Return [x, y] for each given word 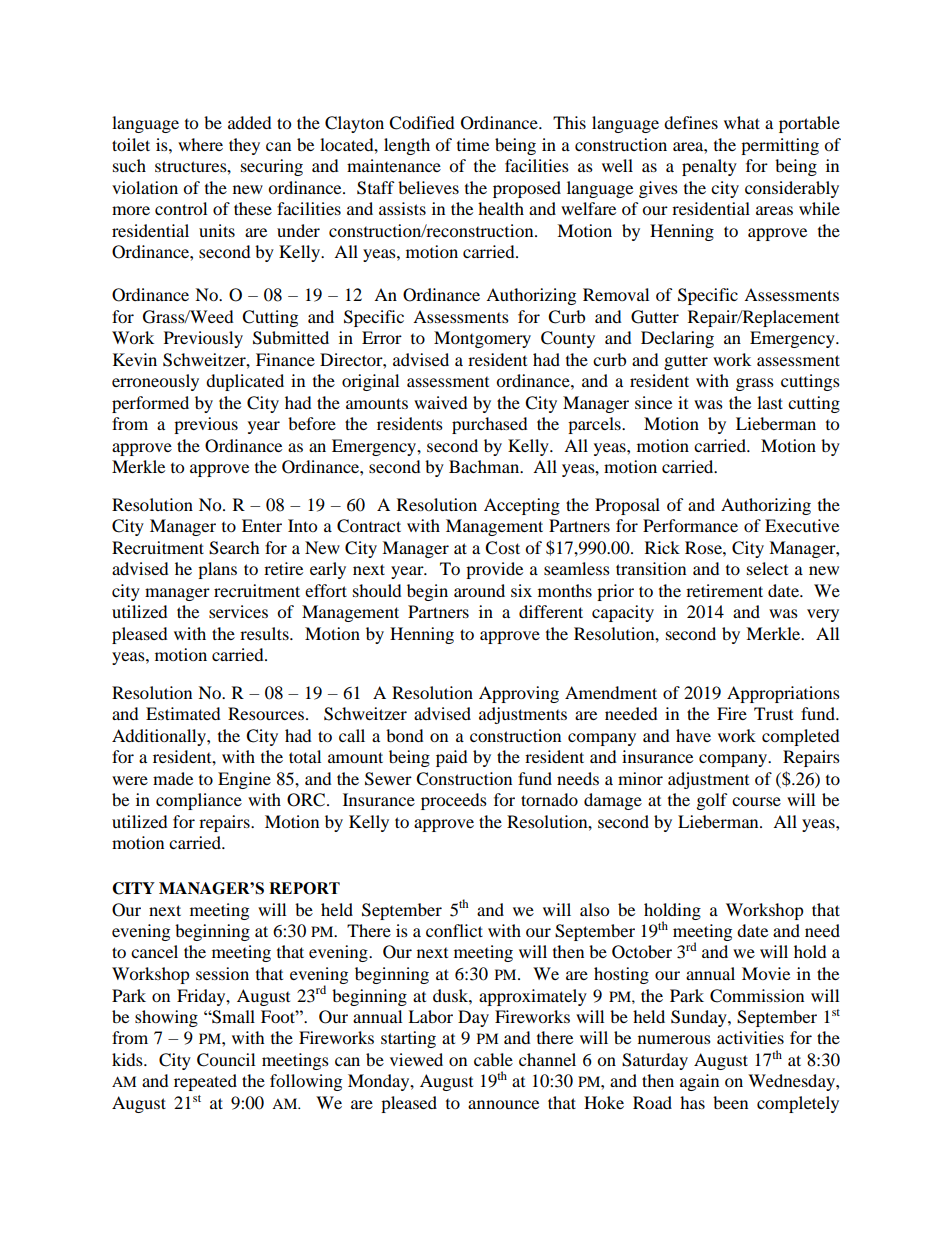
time [473, 144]
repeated [205, 1082]
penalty [709, 167]
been [730, 1102]
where [200, 144]
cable [493, 1059]
